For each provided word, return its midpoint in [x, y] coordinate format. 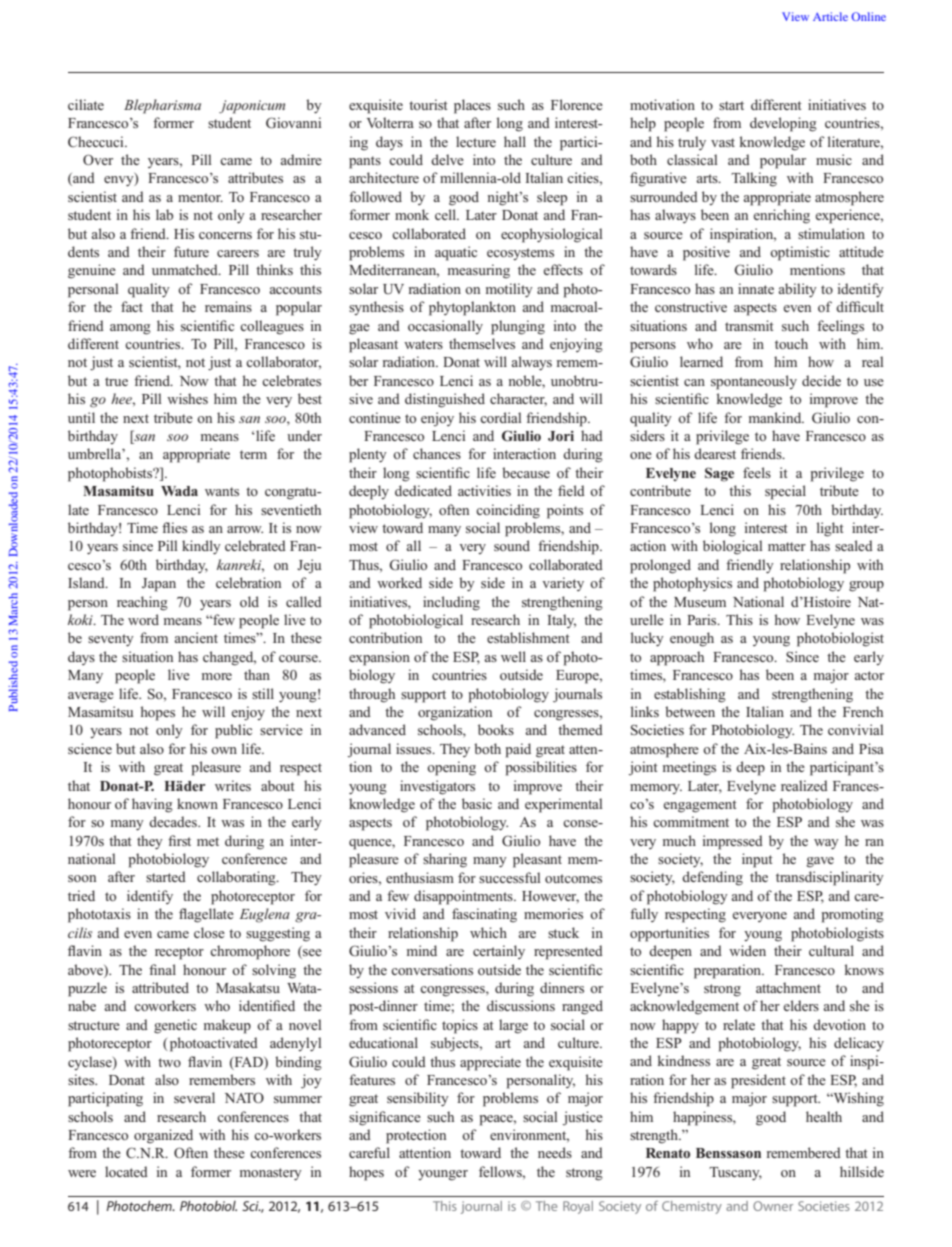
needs [555, 1152]
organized [163, 1136]
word [143, 619]
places [472, 106]
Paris [703, 619]
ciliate [86, 104]
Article [830, 16]
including [451, 603]
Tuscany [735, 1173]
